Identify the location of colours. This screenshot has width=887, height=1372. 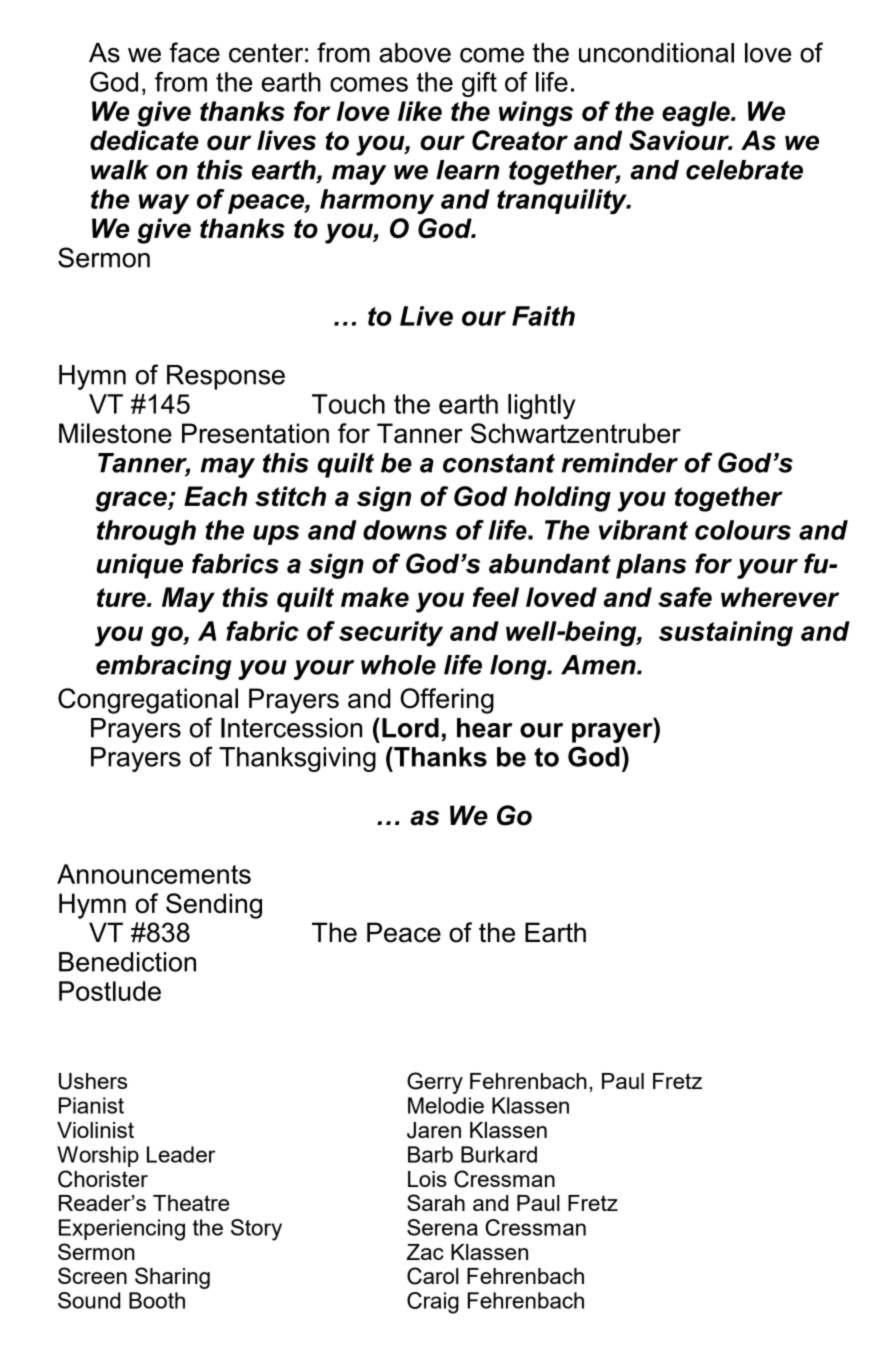
(743, 530).
